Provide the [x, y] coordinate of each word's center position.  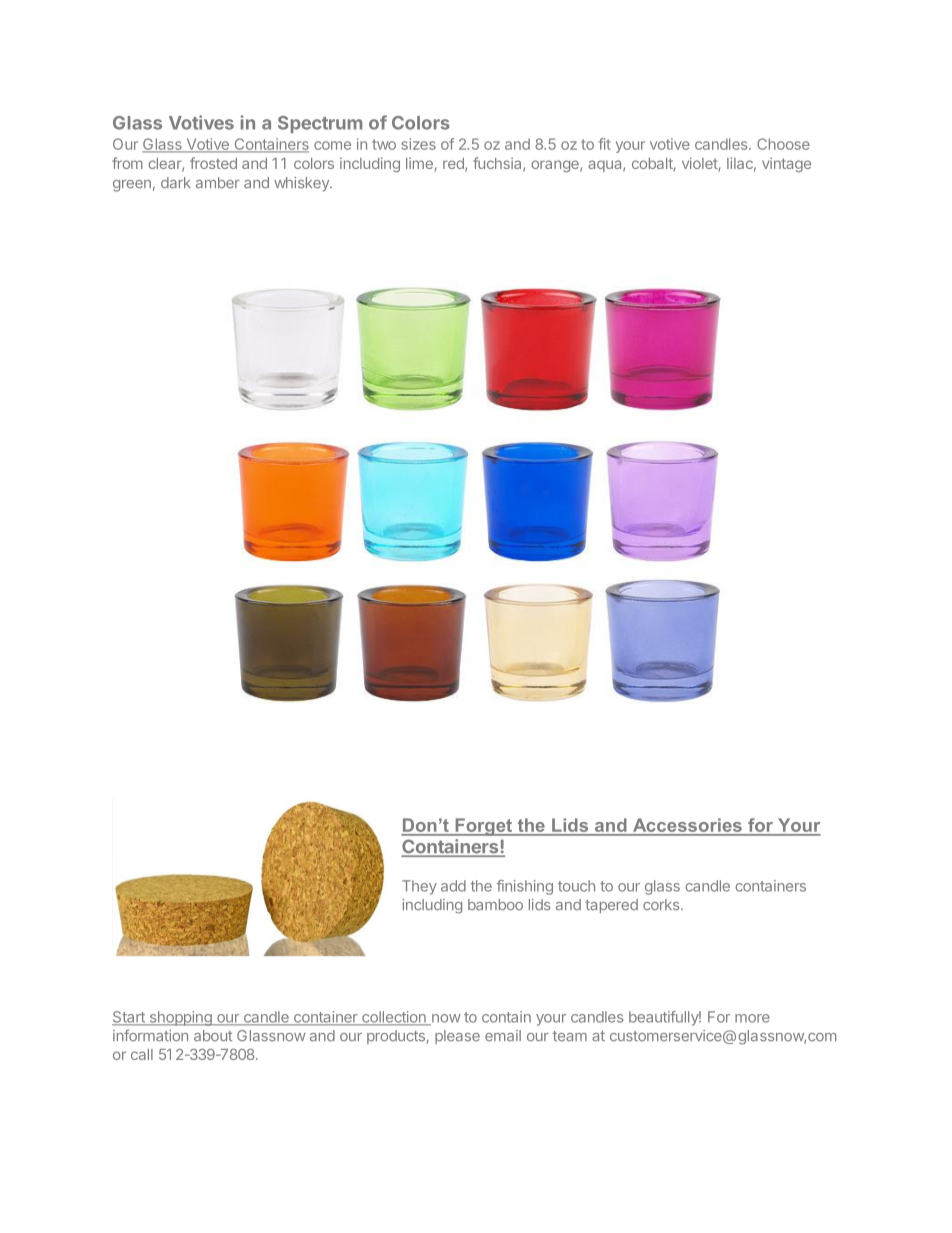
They [419, 887]
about [213, 1036]
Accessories [687, 825]
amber [218, 183]
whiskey [302, 184]
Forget [484, 827]
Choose [783, 144]
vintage [786, 164]
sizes [419, 144]
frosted [213, 163]
